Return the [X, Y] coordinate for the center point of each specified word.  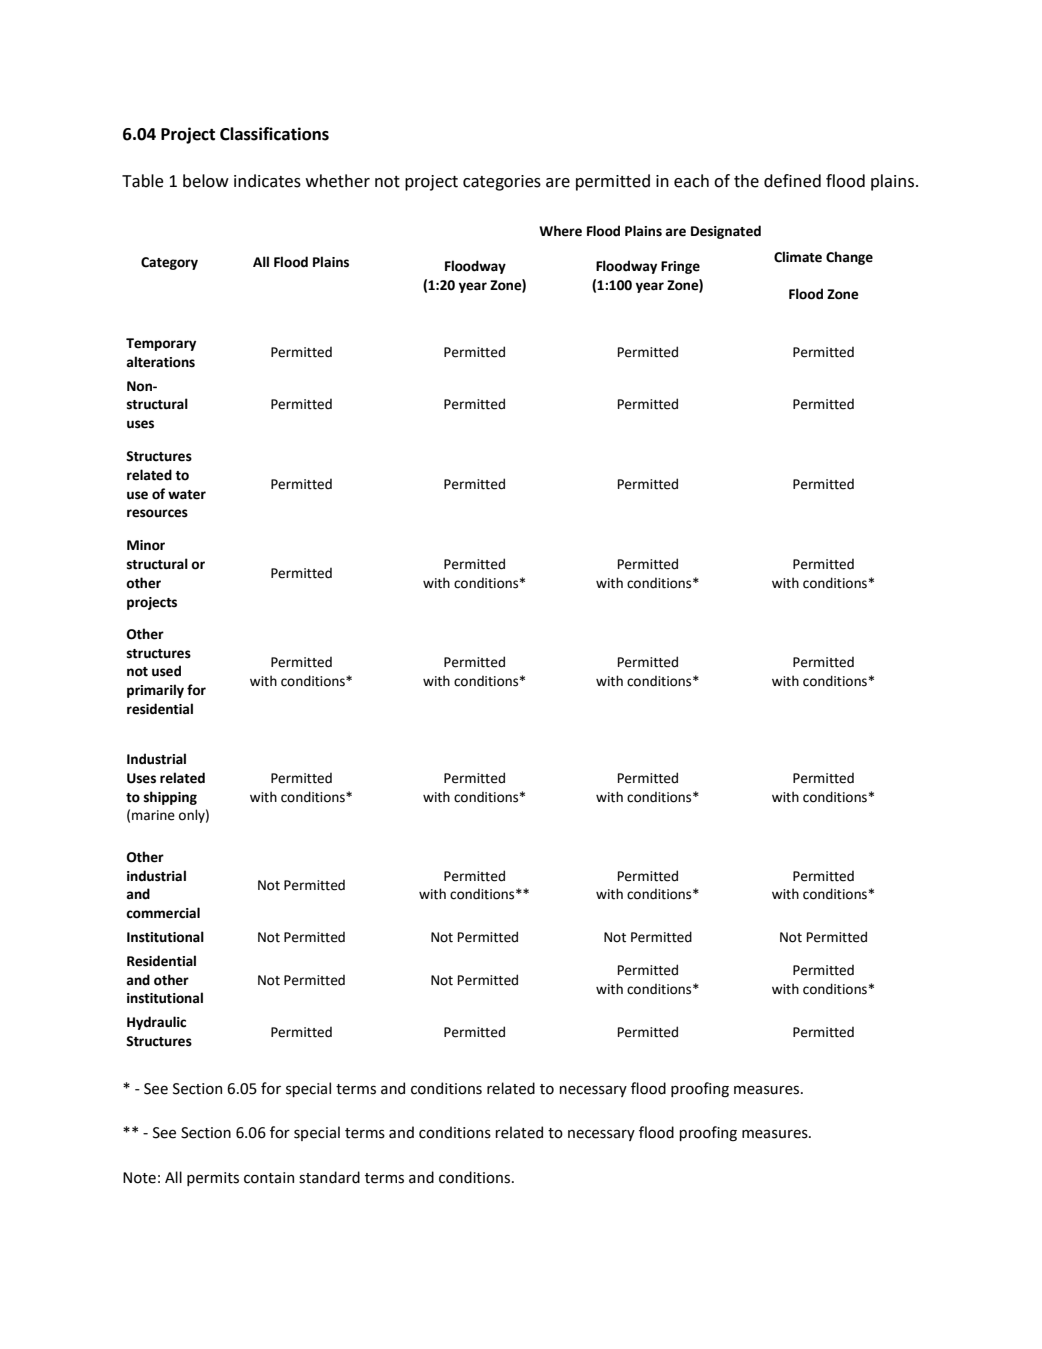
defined [792, 181]
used [166, 671]
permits [213, 1179]
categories [502, 183]
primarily [155, 691]
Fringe [680, 267]
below [206, 181]
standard [329, 1177]
